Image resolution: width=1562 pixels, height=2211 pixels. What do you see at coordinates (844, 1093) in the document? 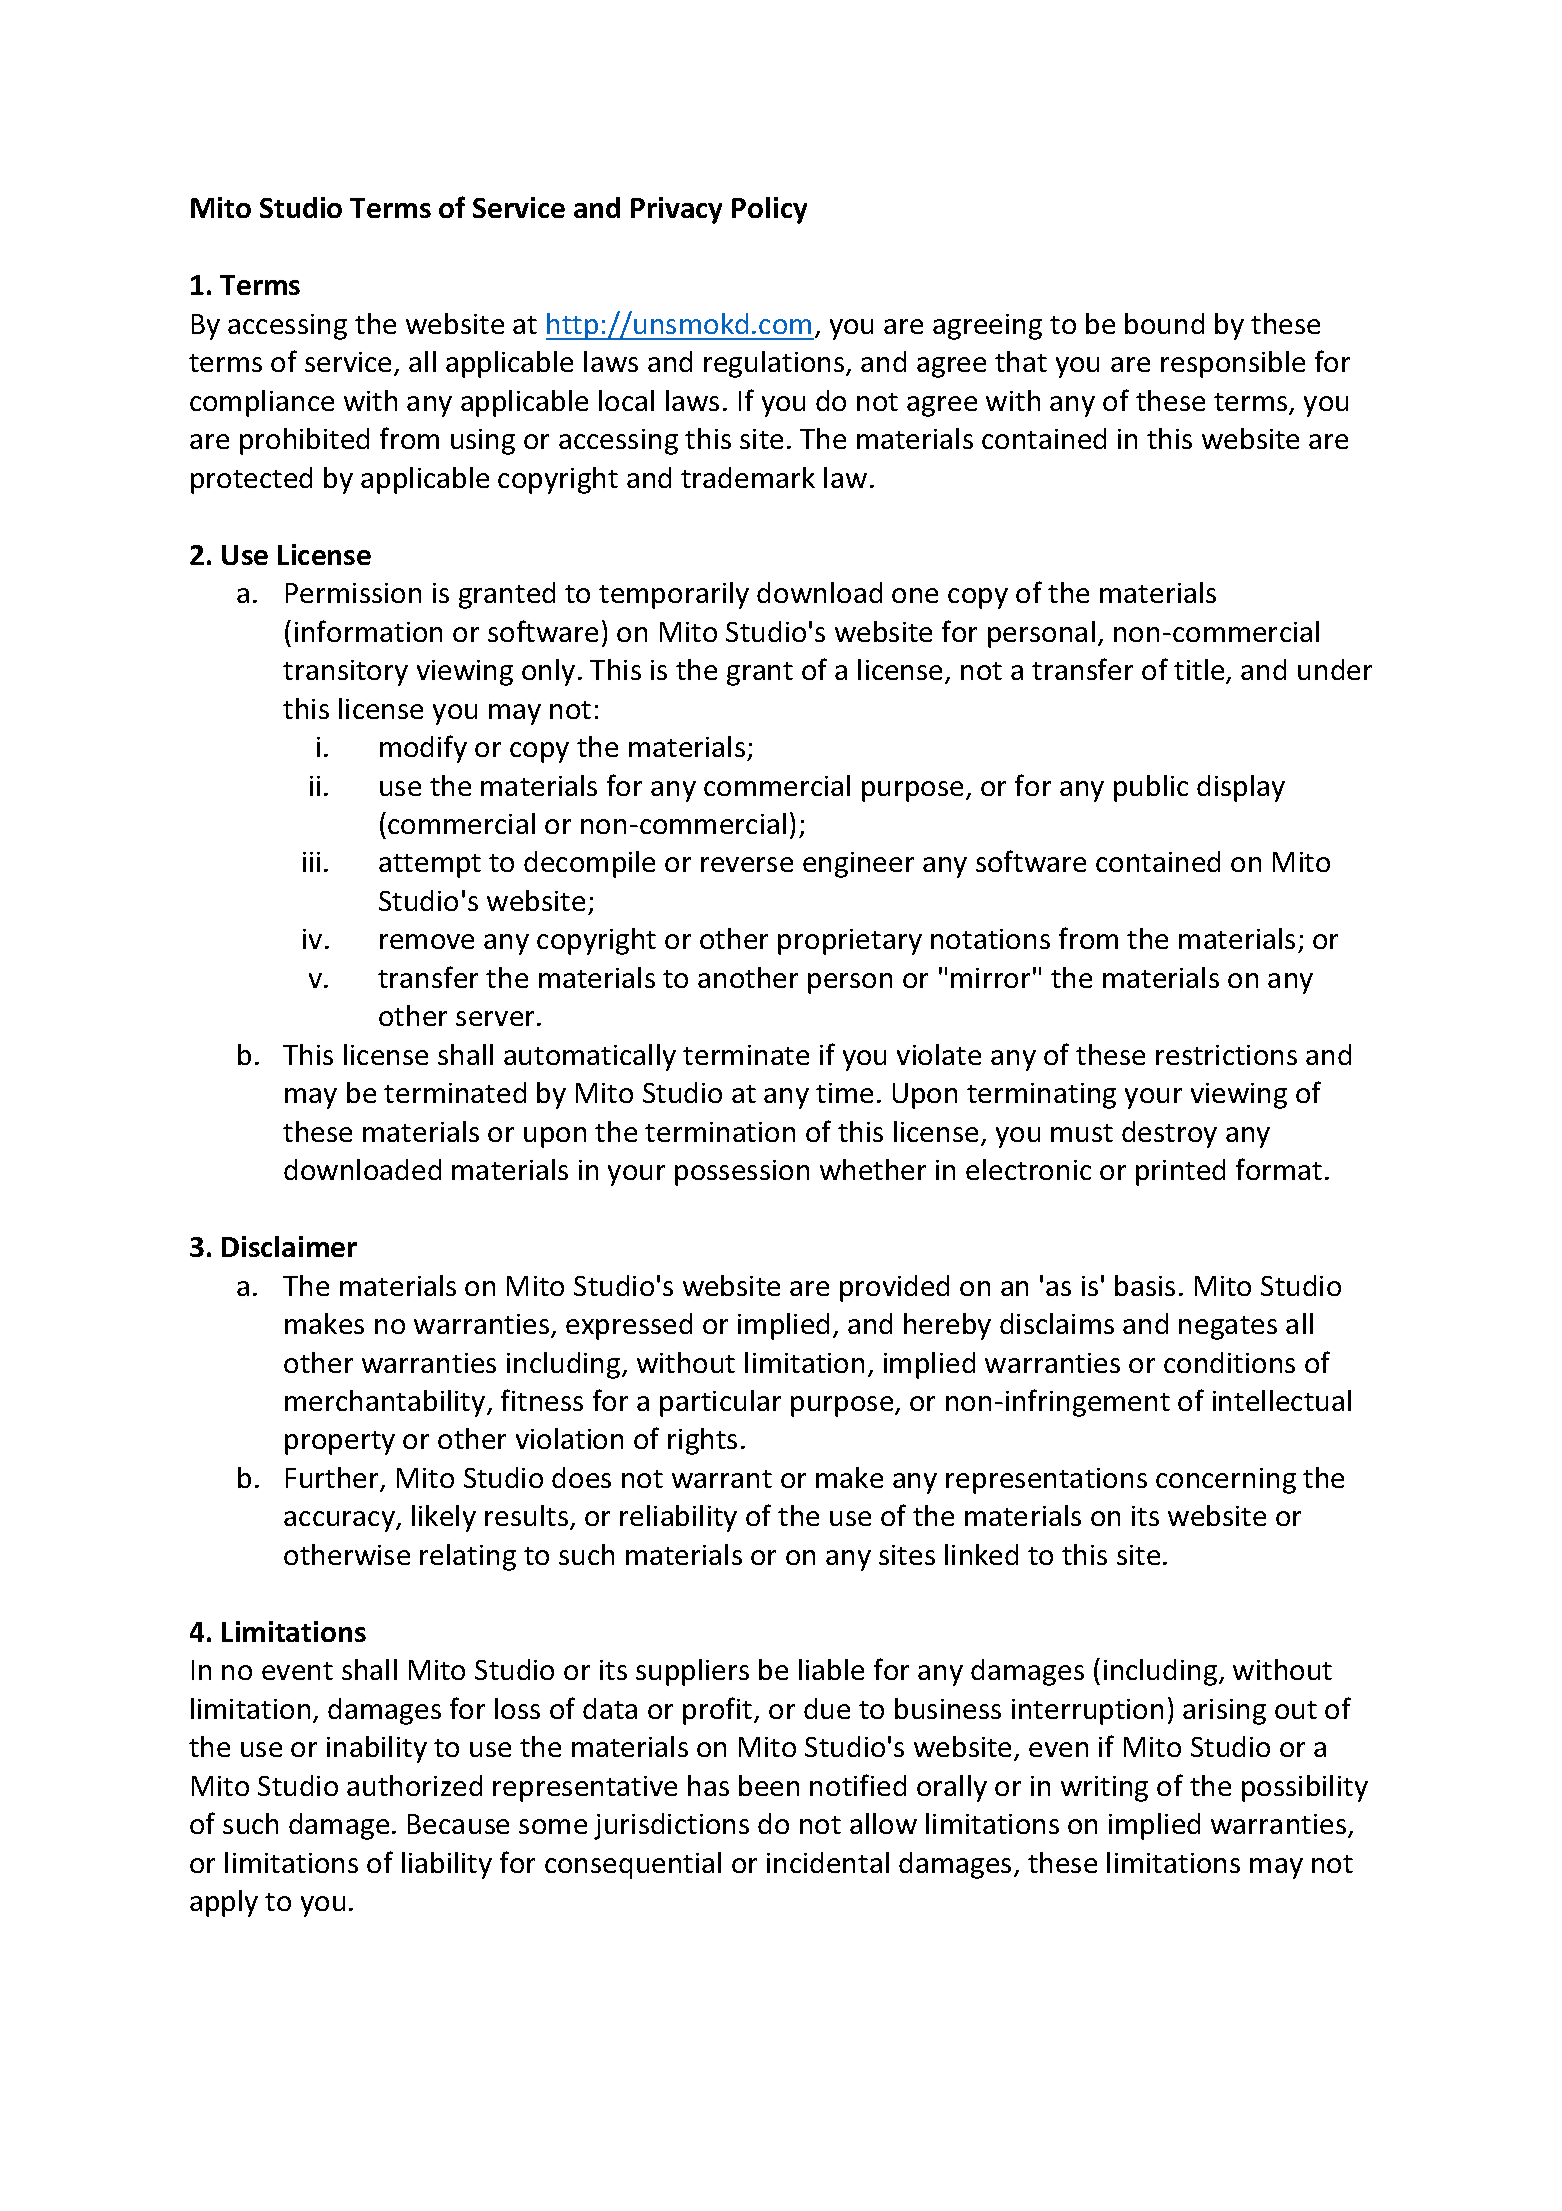
I see `time` at bounding box center [844, 1093].
